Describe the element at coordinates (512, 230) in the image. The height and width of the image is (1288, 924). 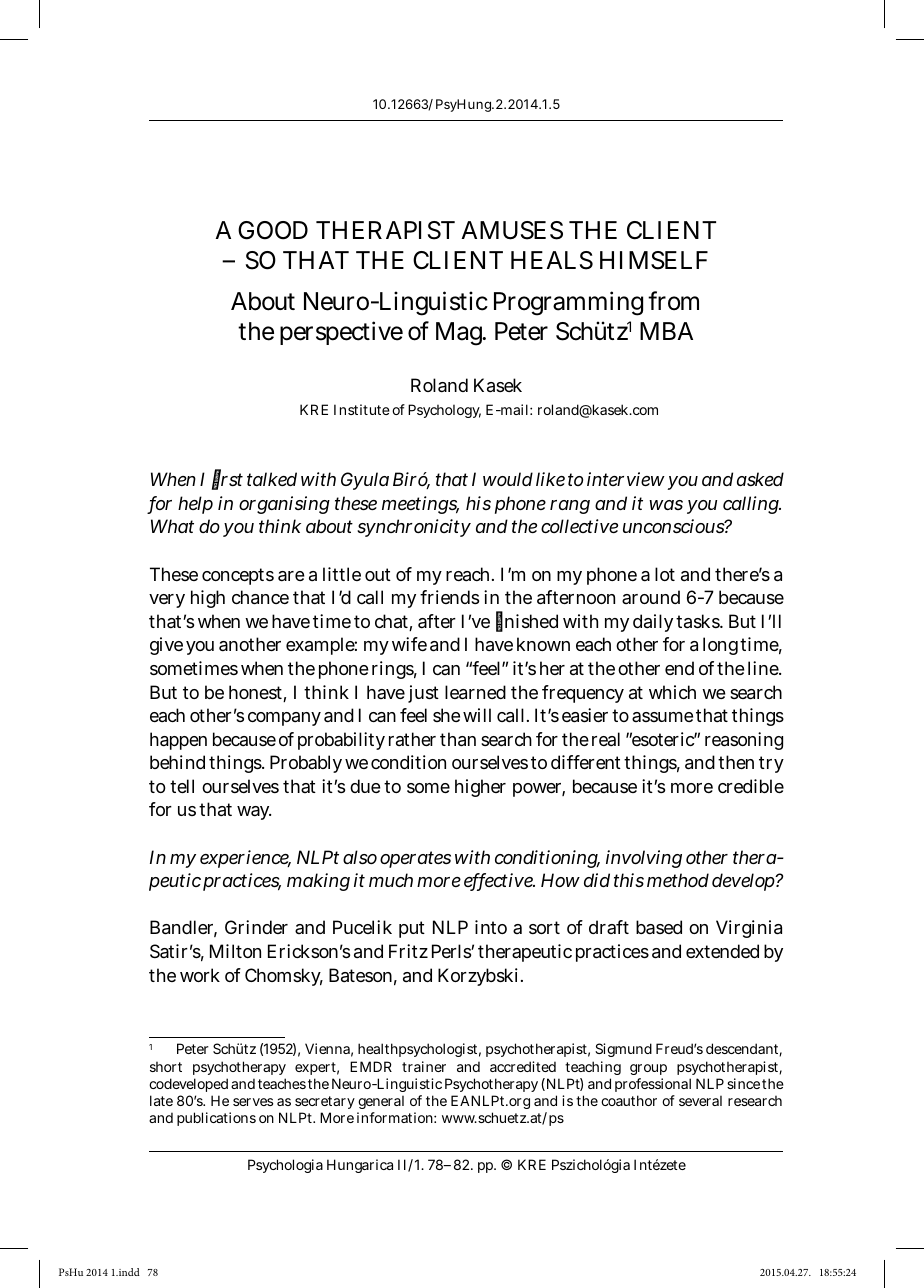
I see `AMUSES` at that location.
